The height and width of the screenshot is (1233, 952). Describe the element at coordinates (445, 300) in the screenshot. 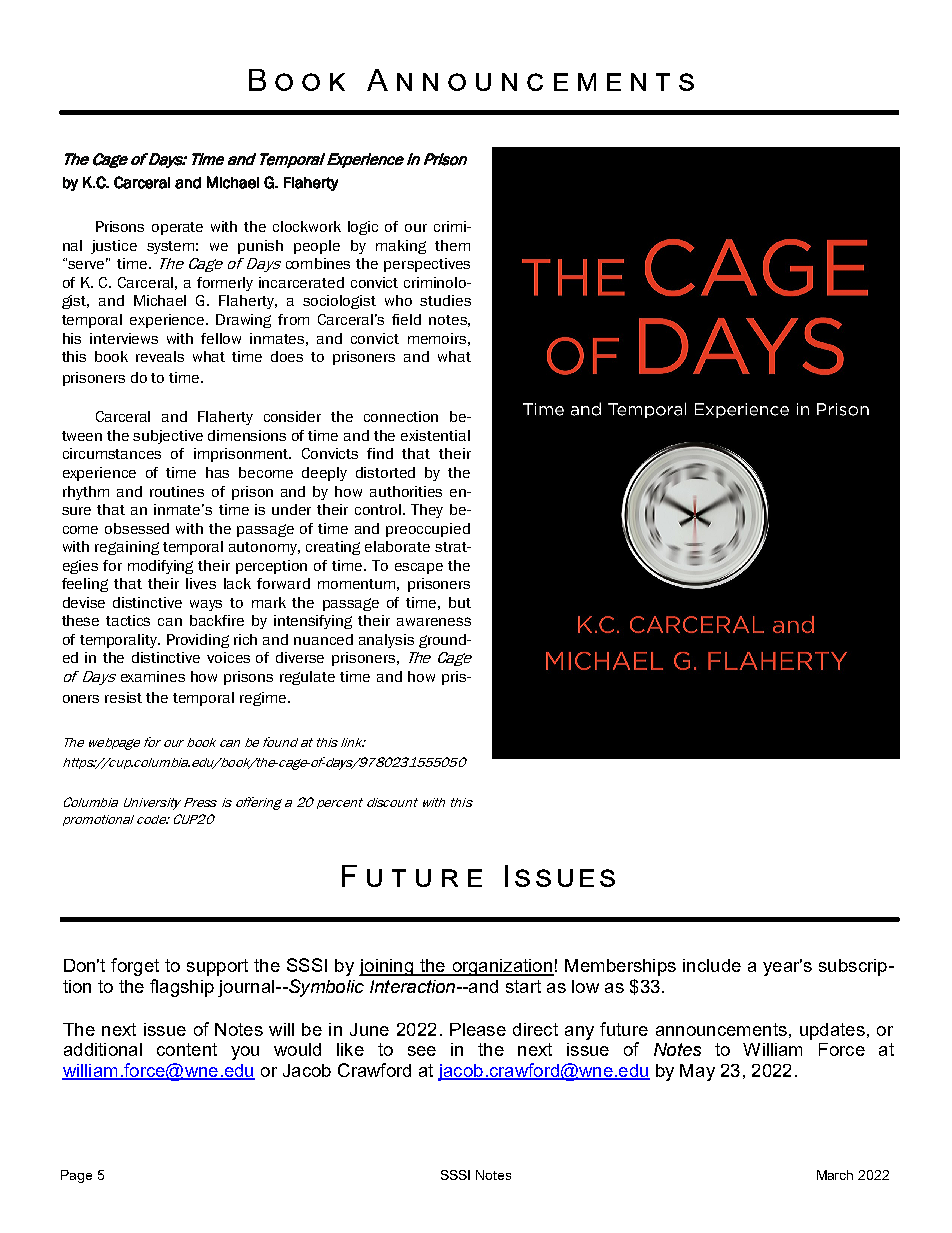

I see `studies` at that location.
